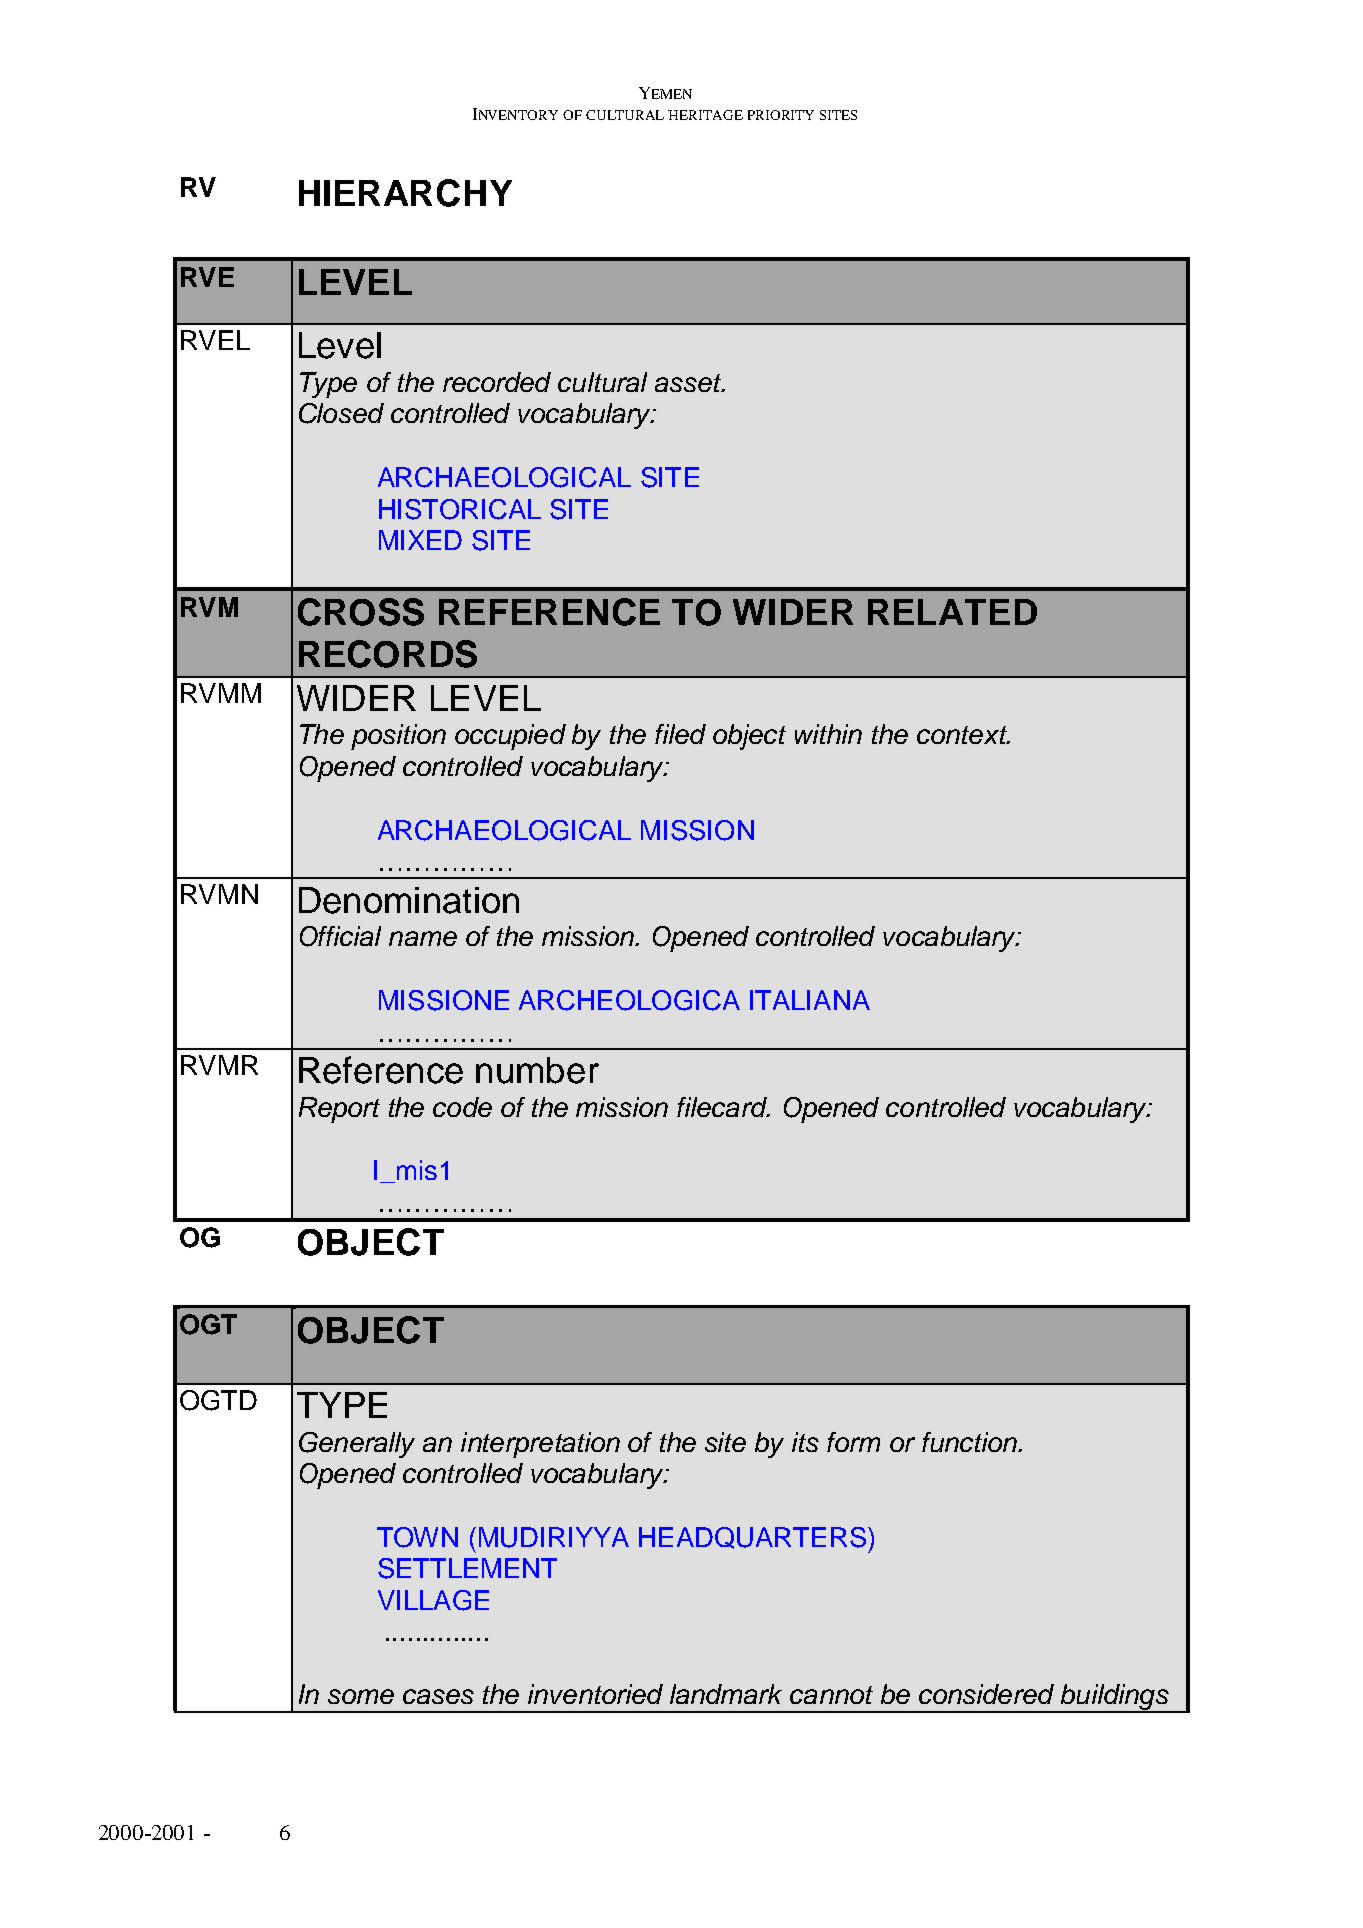  Describe the element at coordinates (420, 540) in the screenshot. I see `MIXED` at that location.
